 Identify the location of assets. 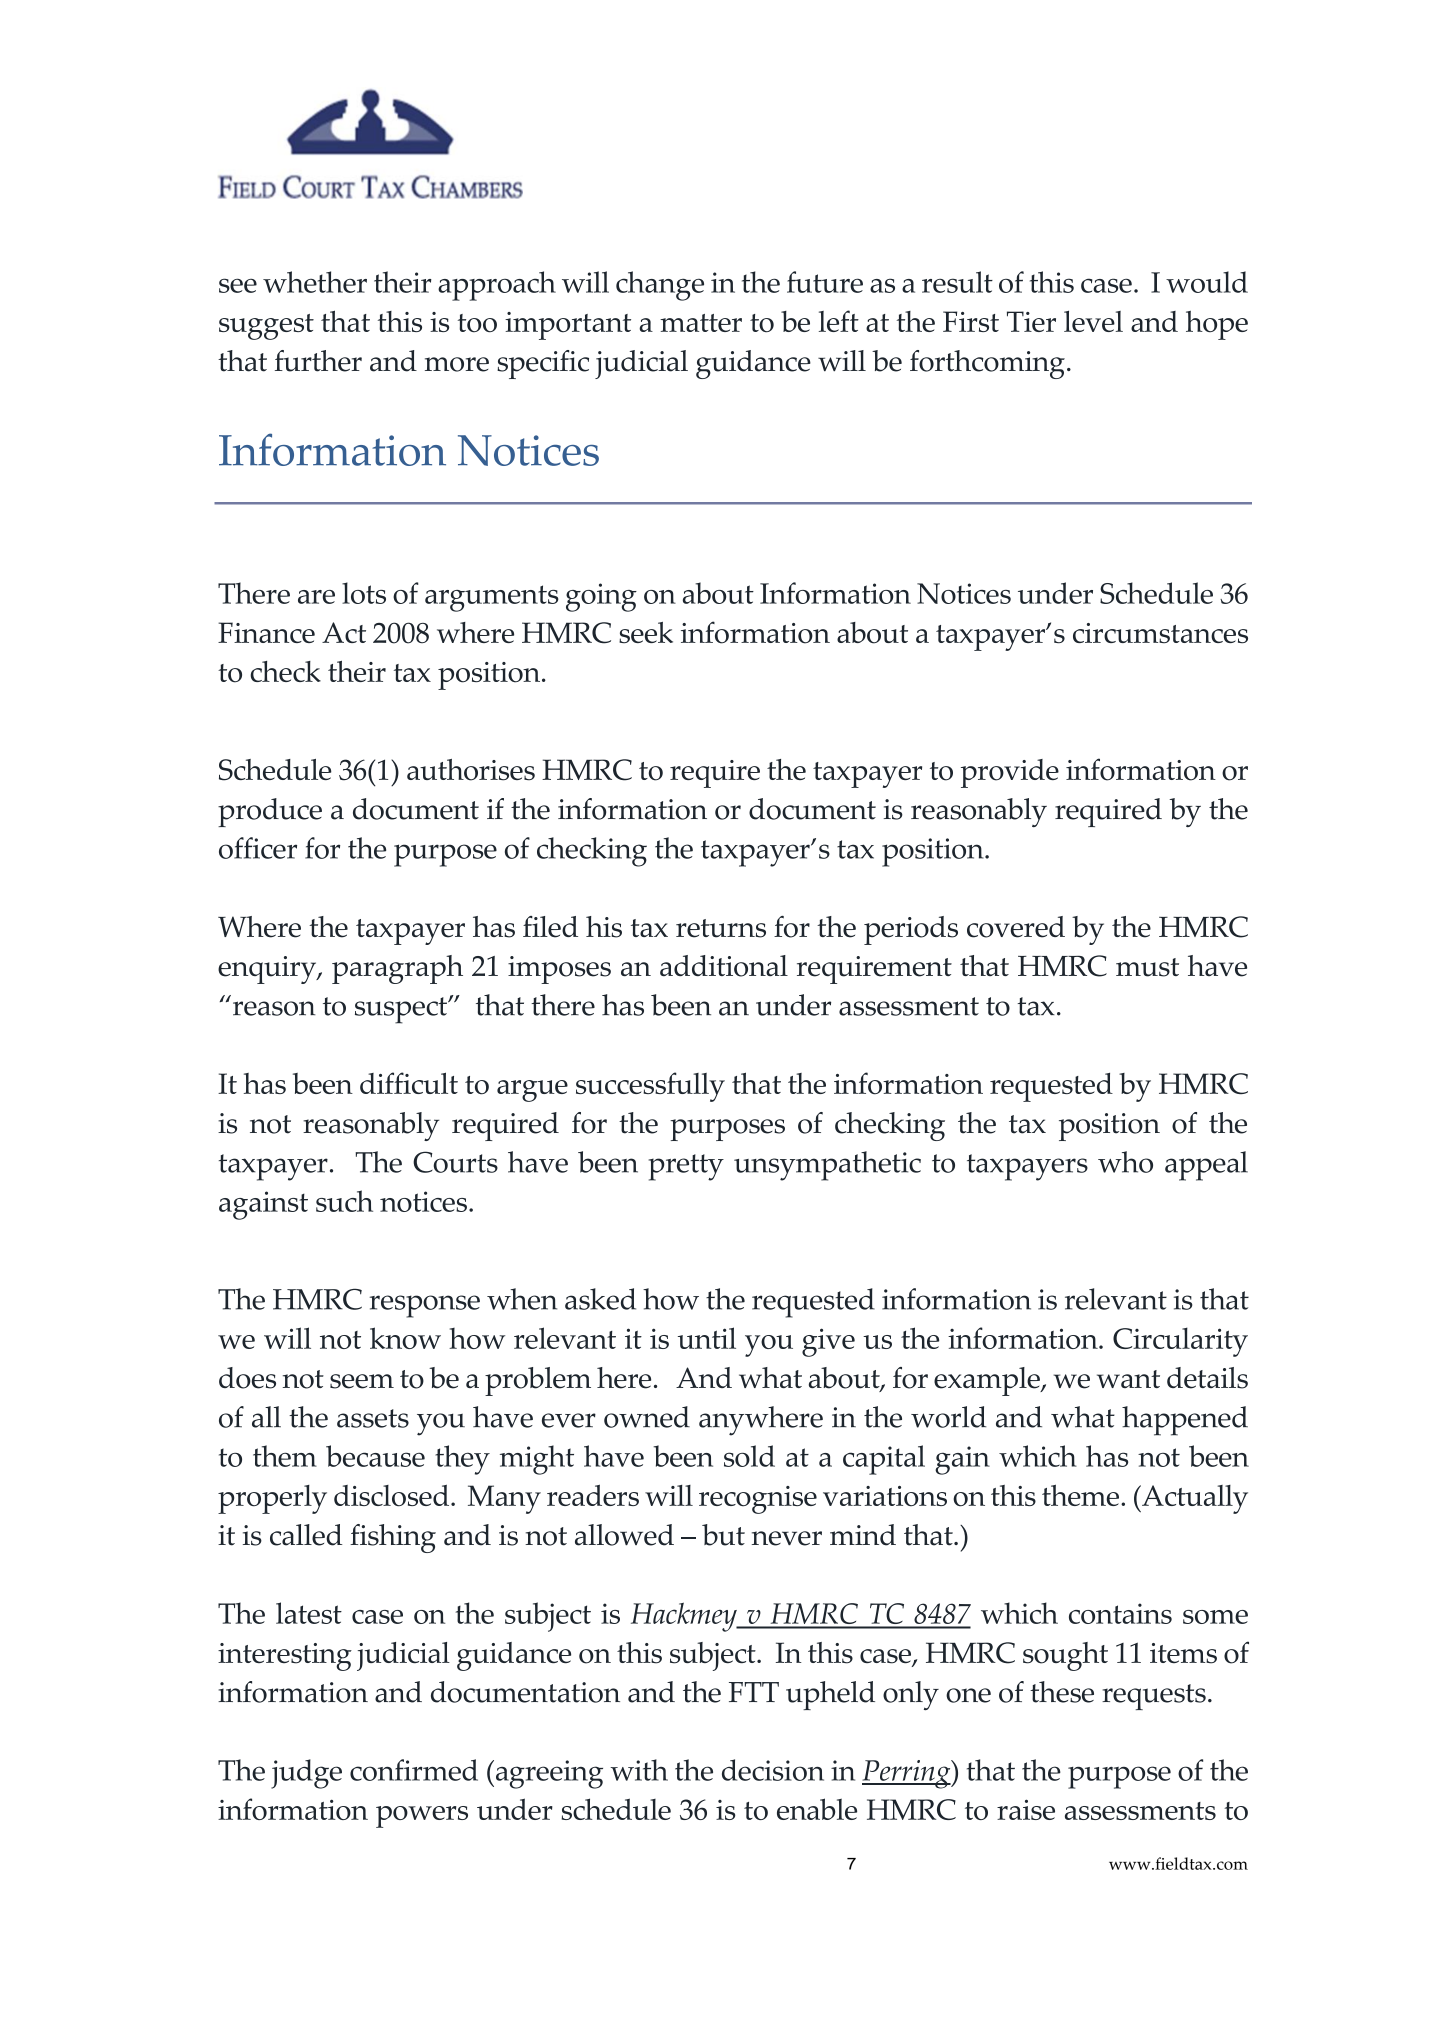
(373, 1418).
